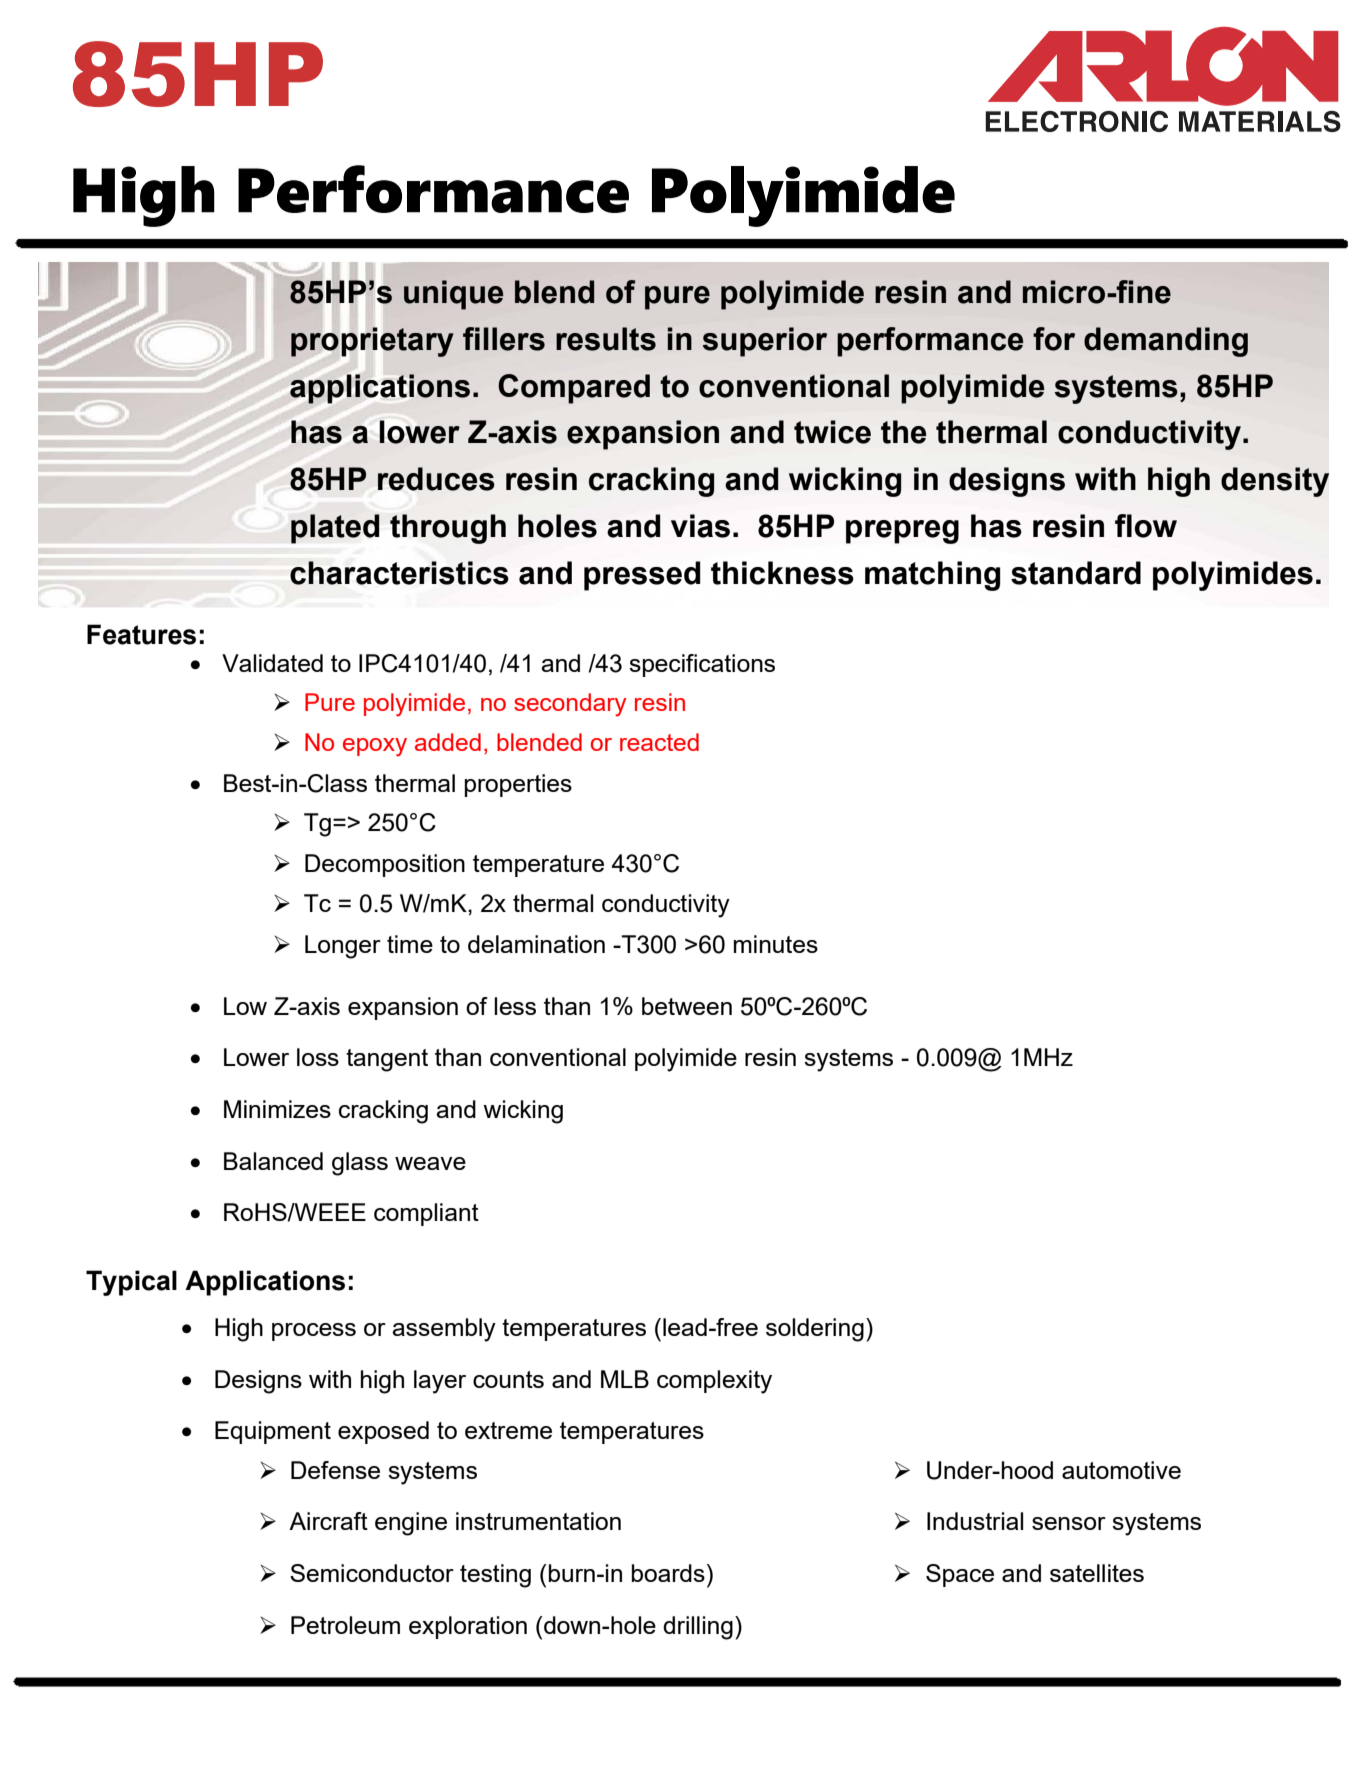  I want to click on demanding, so click(1166, 342).
